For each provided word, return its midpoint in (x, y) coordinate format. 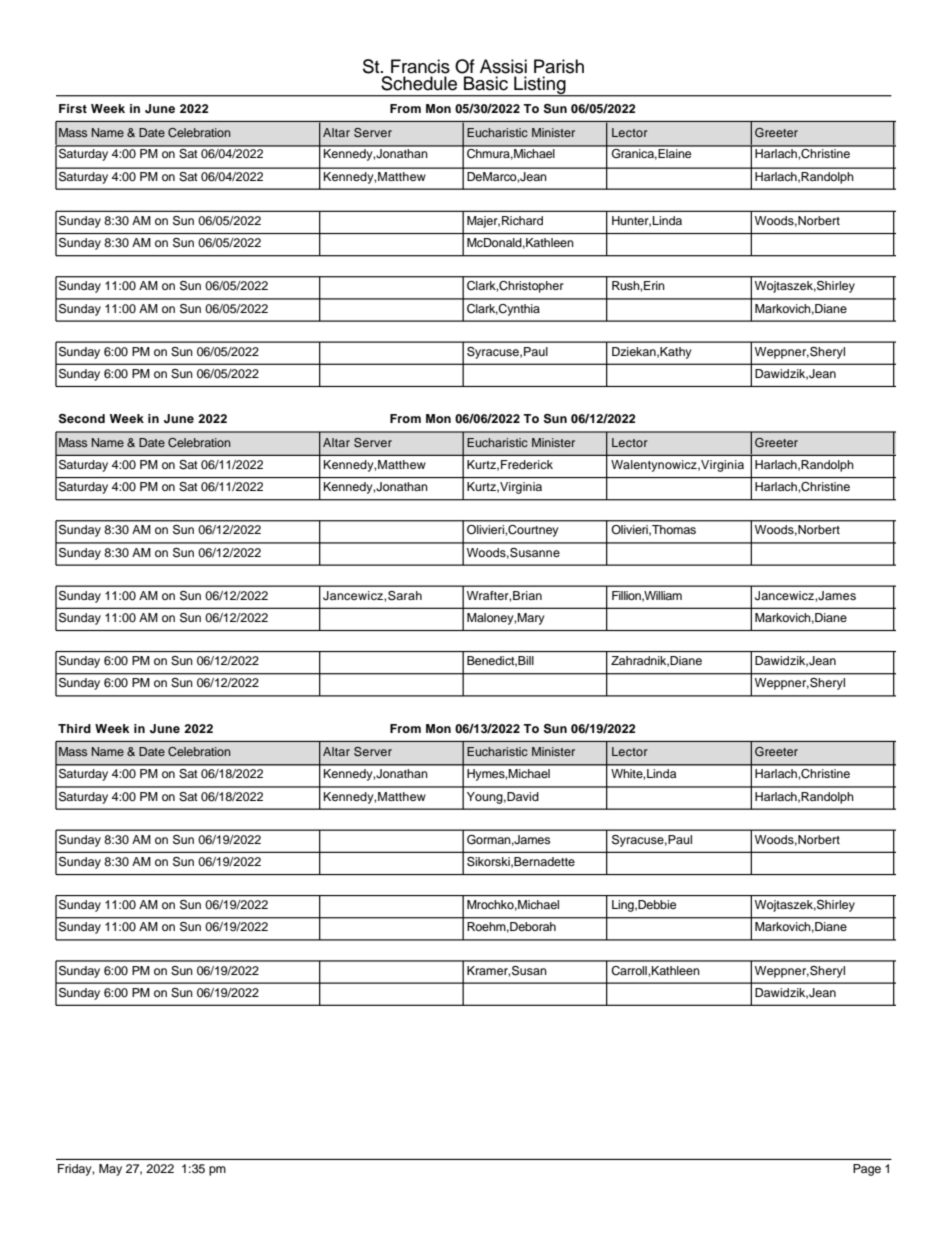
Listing (540, 86)
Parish (559, 66)
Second (82, 419)
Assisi (503, 66)
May (110, 1170)
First (73, 108)
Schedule (419, 83)
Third (74, 728)
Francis (420, 66)
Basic (486, 83)
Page (867, 1170)
